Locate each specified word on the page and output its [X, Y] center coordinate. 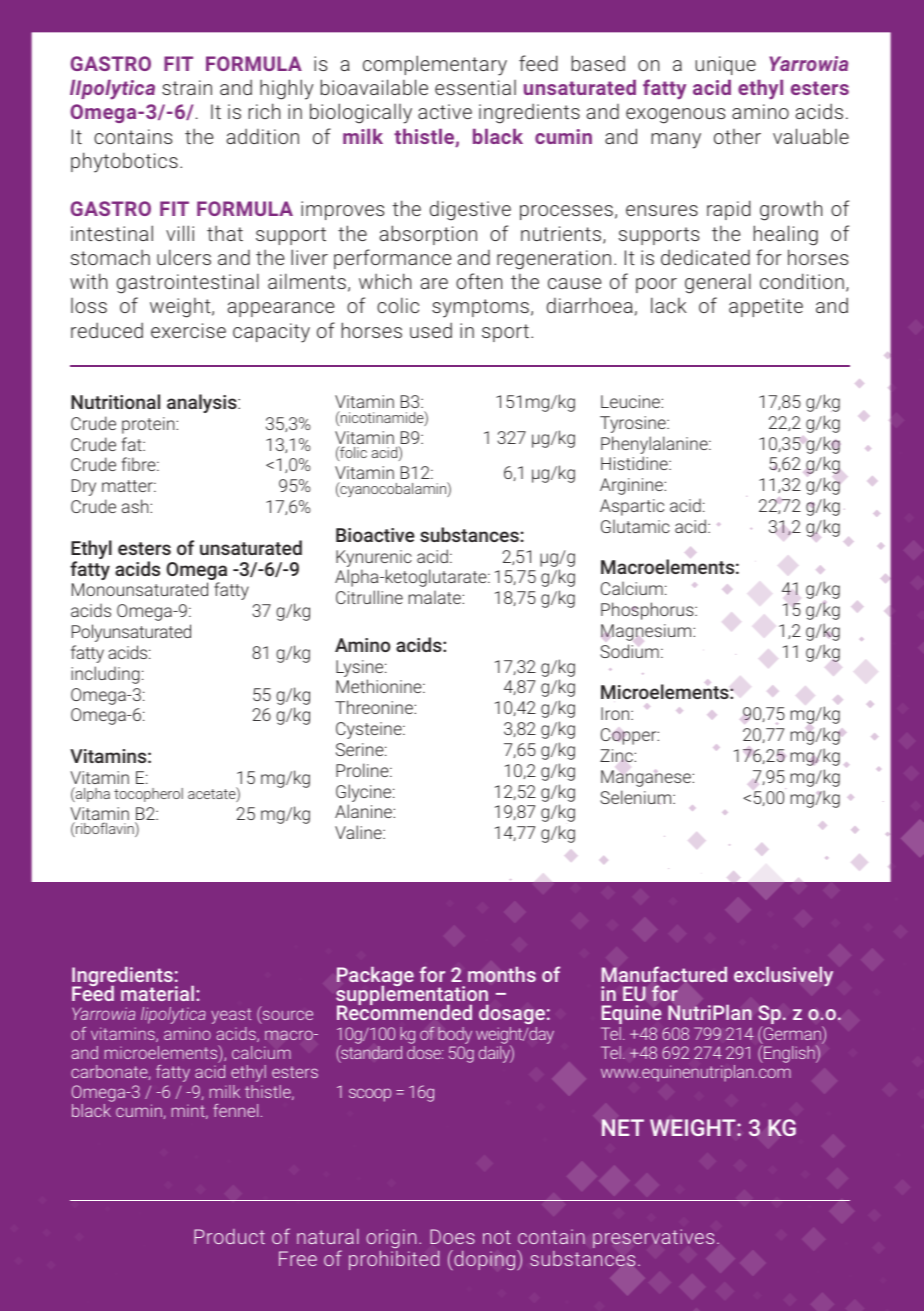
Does [452, 1236]
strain [187, 87]
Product [229, 1236]
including [105, 675]
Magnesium [647, 632]
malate [436, 597]
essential [475, 87]
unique [725, 65]
